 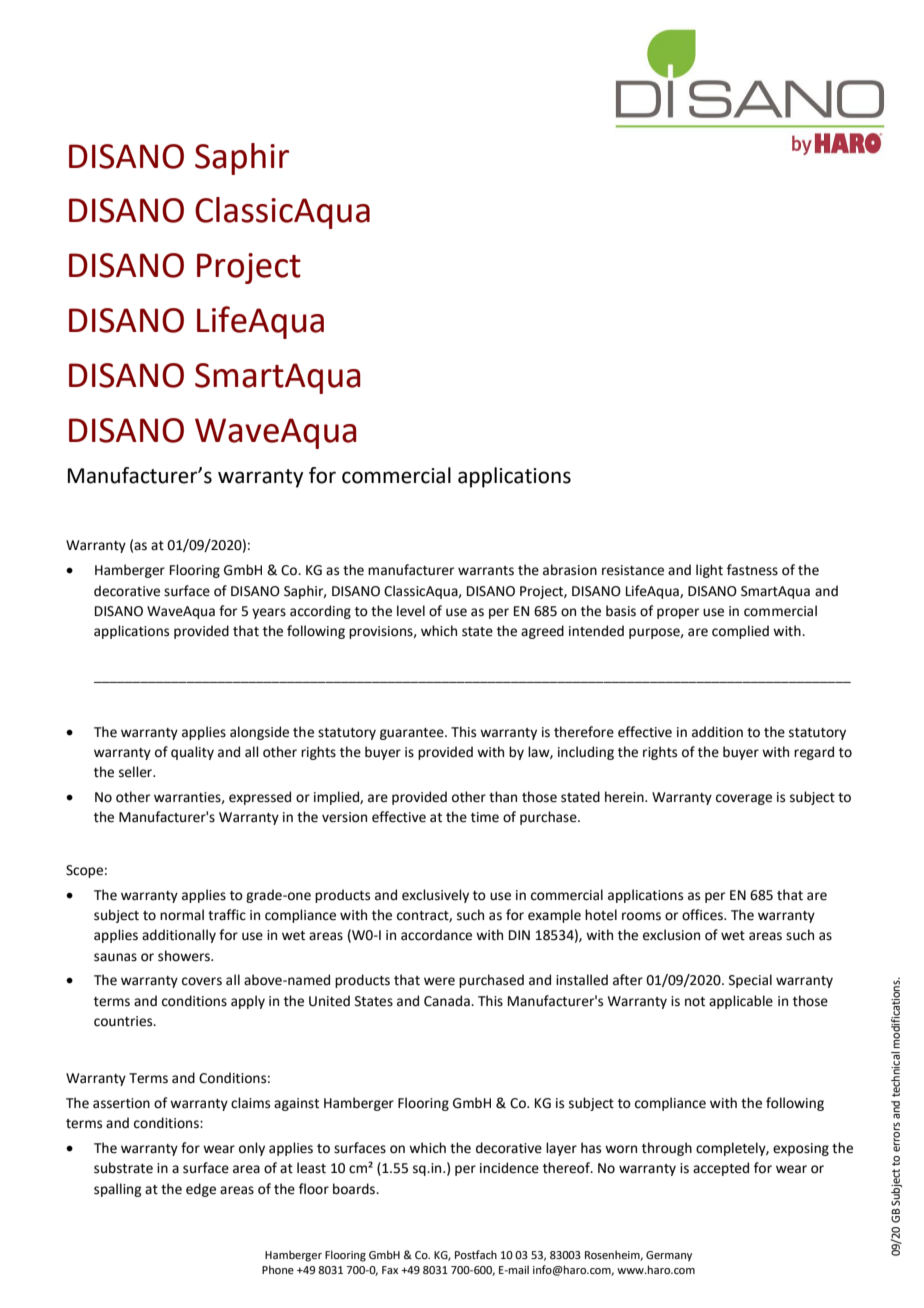 I want to click on light, so click(x=709, y=571).
